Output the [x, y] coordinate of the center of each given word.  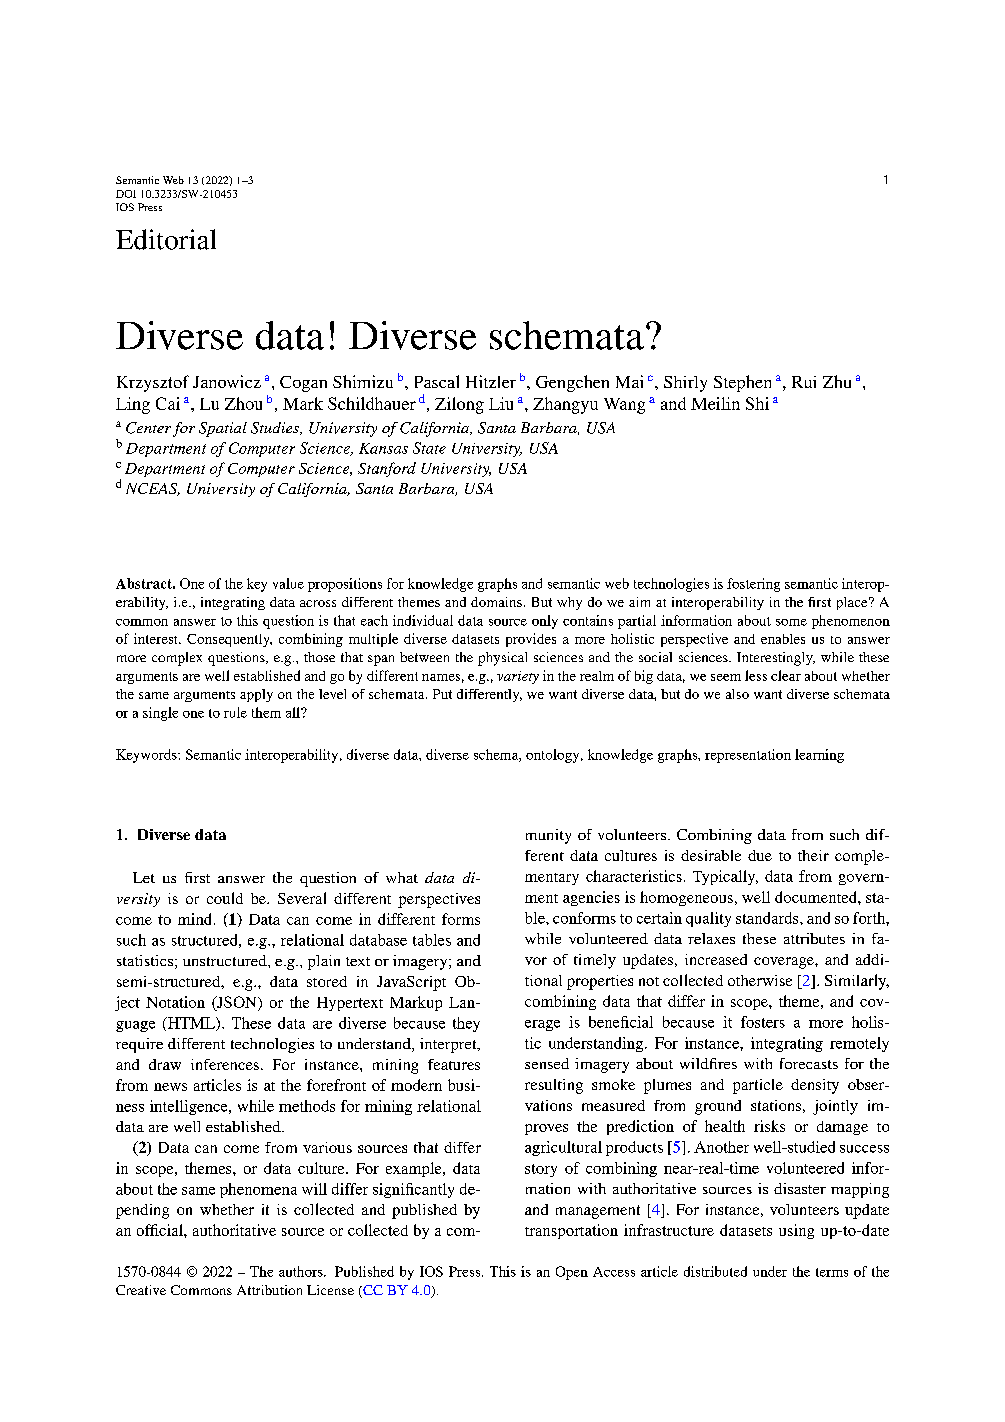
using [796, 1231]
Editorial [166, 239]
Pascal [437, 381]
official [161, 1230]
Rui [804, 382]
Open [572, 1273]
